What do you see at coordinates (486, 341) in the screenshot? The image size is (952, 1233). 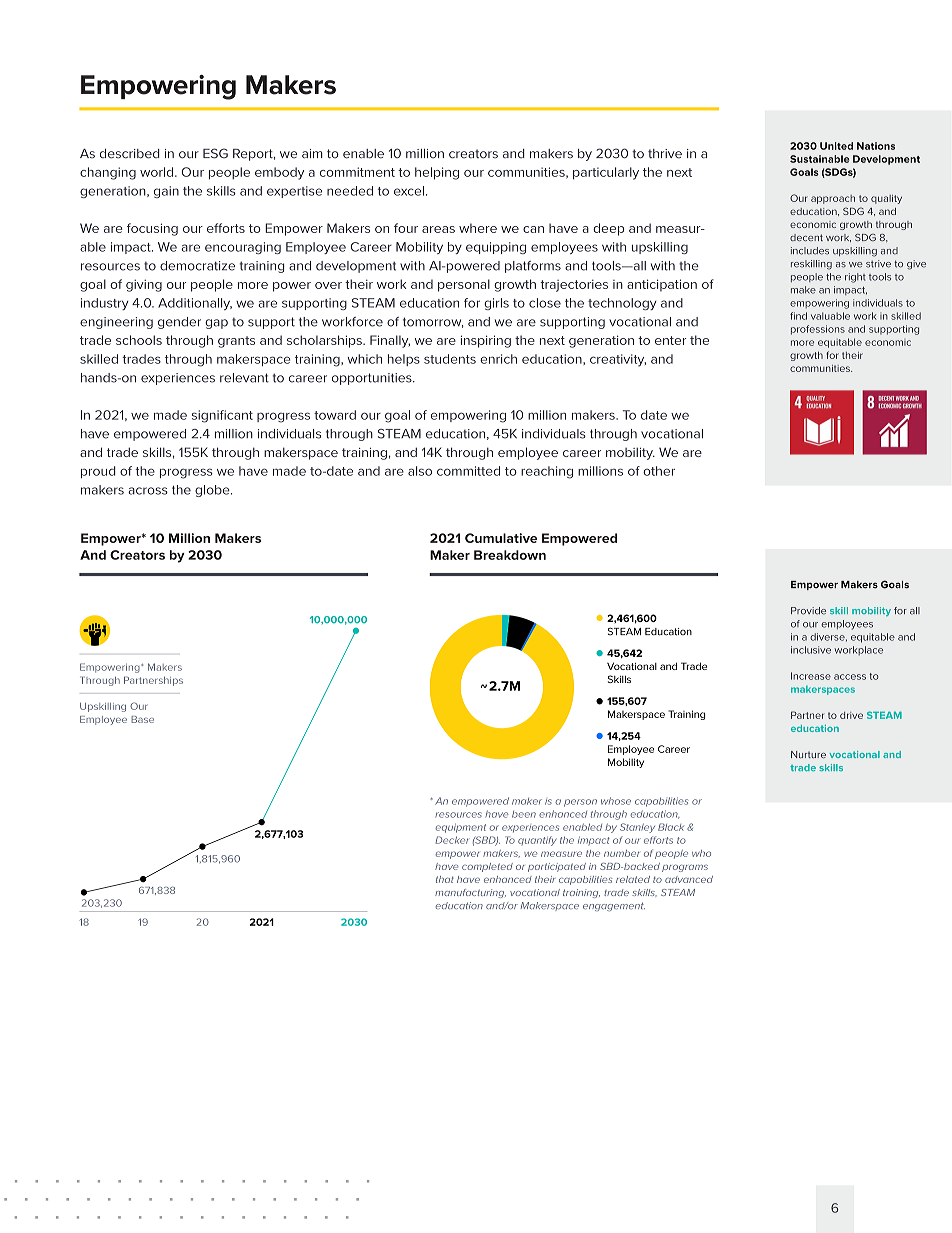 I see `inspiring` at bounding box center [486, 341].
